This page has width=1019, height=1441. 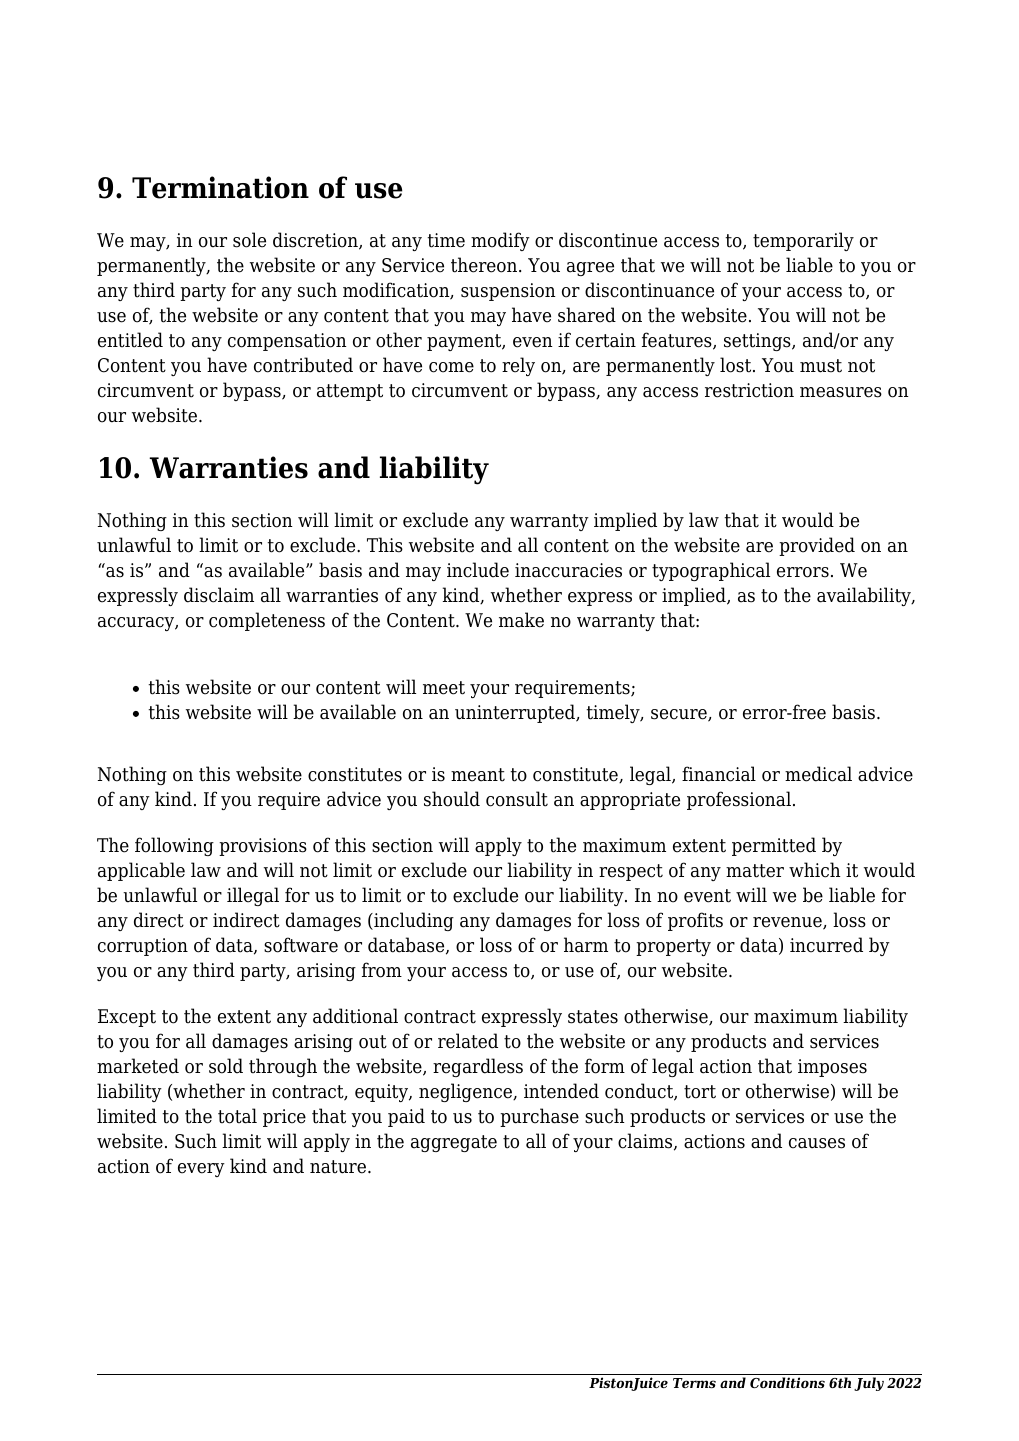 What do you see at coordinates (749, 390) in the page?
I see `restriction` at bounding box center [749, 390].
